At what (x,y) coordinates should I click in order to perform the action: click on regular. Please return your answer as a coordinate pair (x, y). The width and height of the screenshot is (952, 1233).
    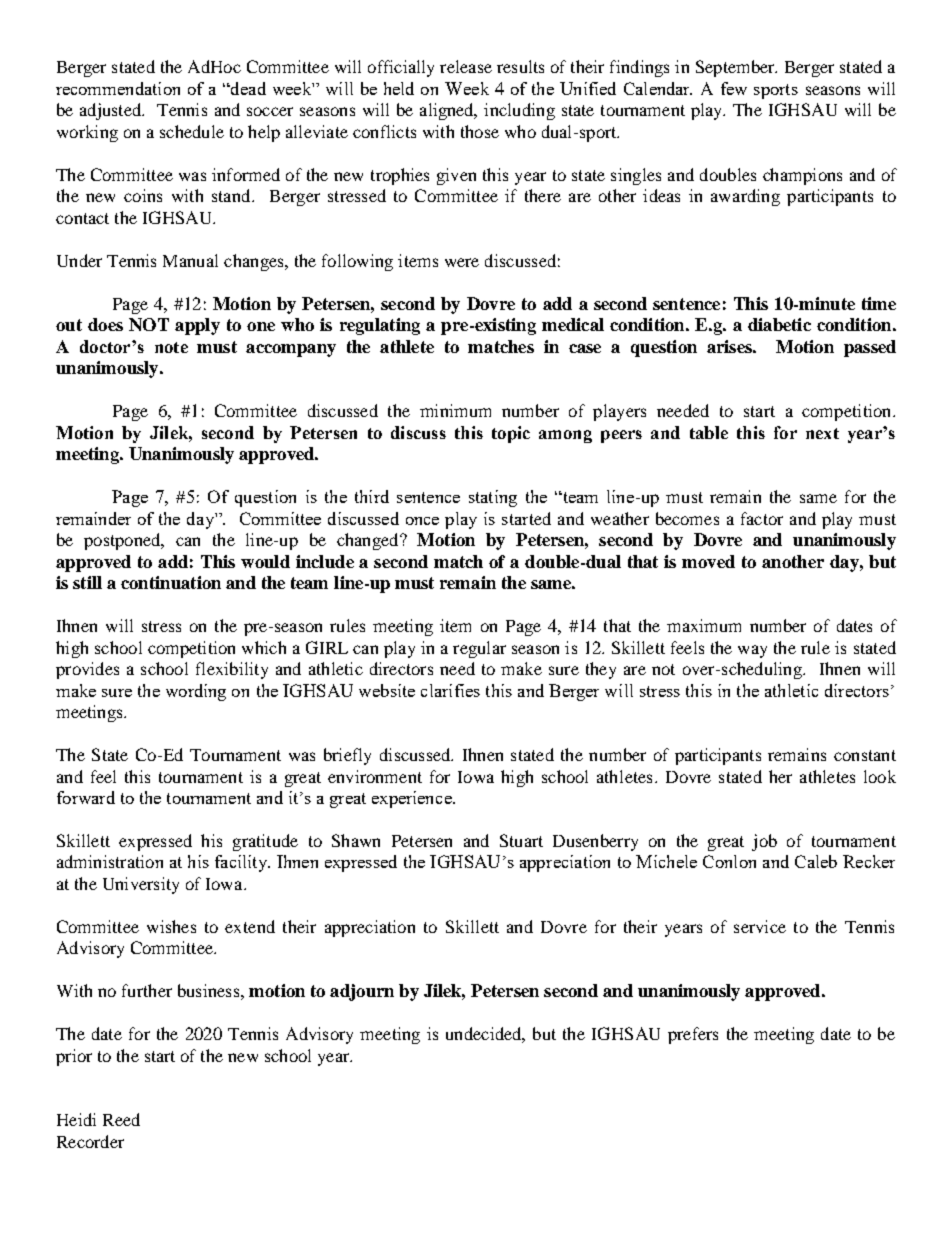
    Looking at the image, I should click on (479, 649).
